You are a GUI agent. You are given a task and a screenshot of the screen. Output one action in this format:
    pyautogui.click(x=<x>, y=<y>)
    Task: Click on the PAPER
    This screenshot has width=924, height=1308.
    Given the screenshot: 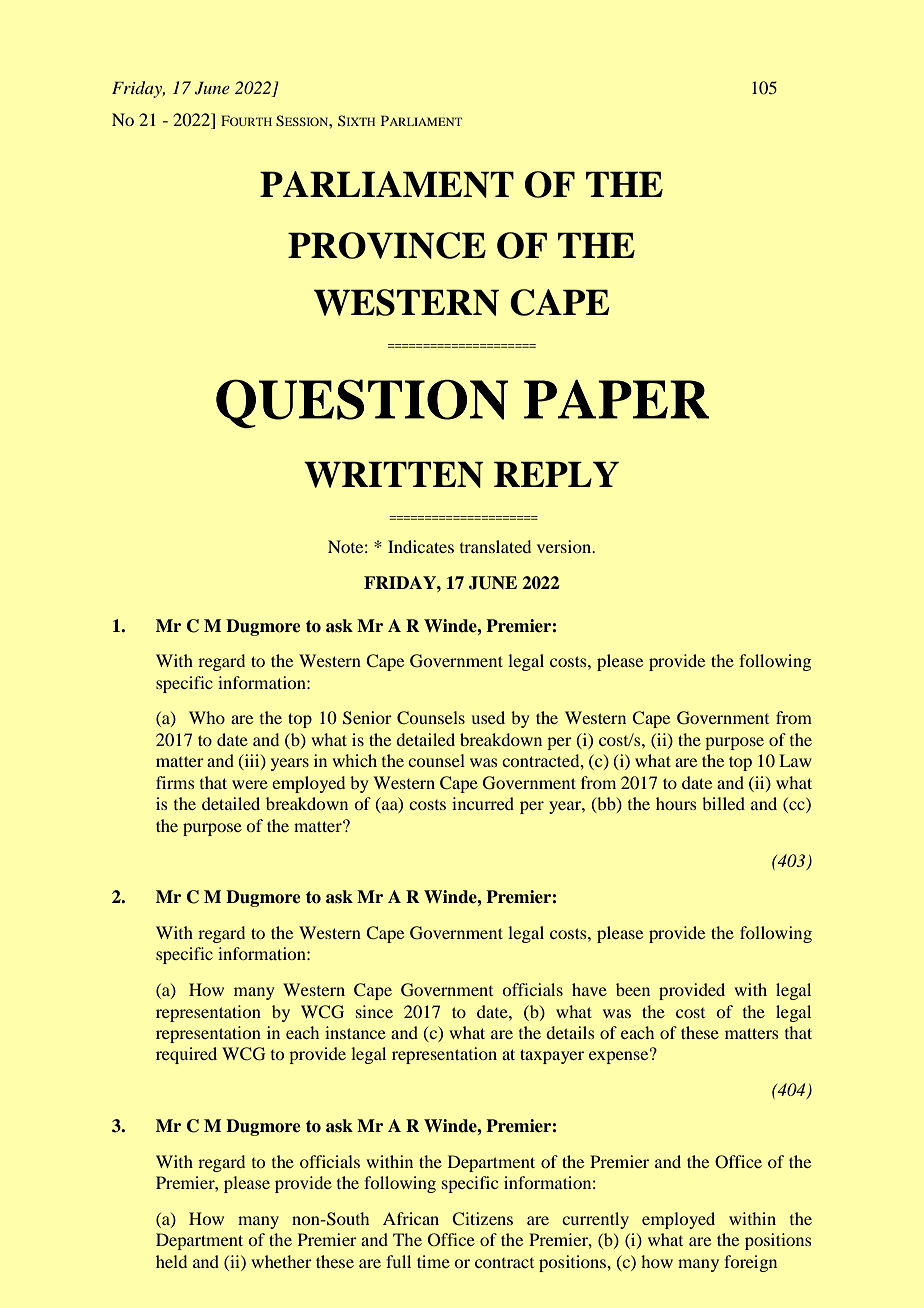 What is the action you would take?
    pyautogui.click(x=616, y=399)
